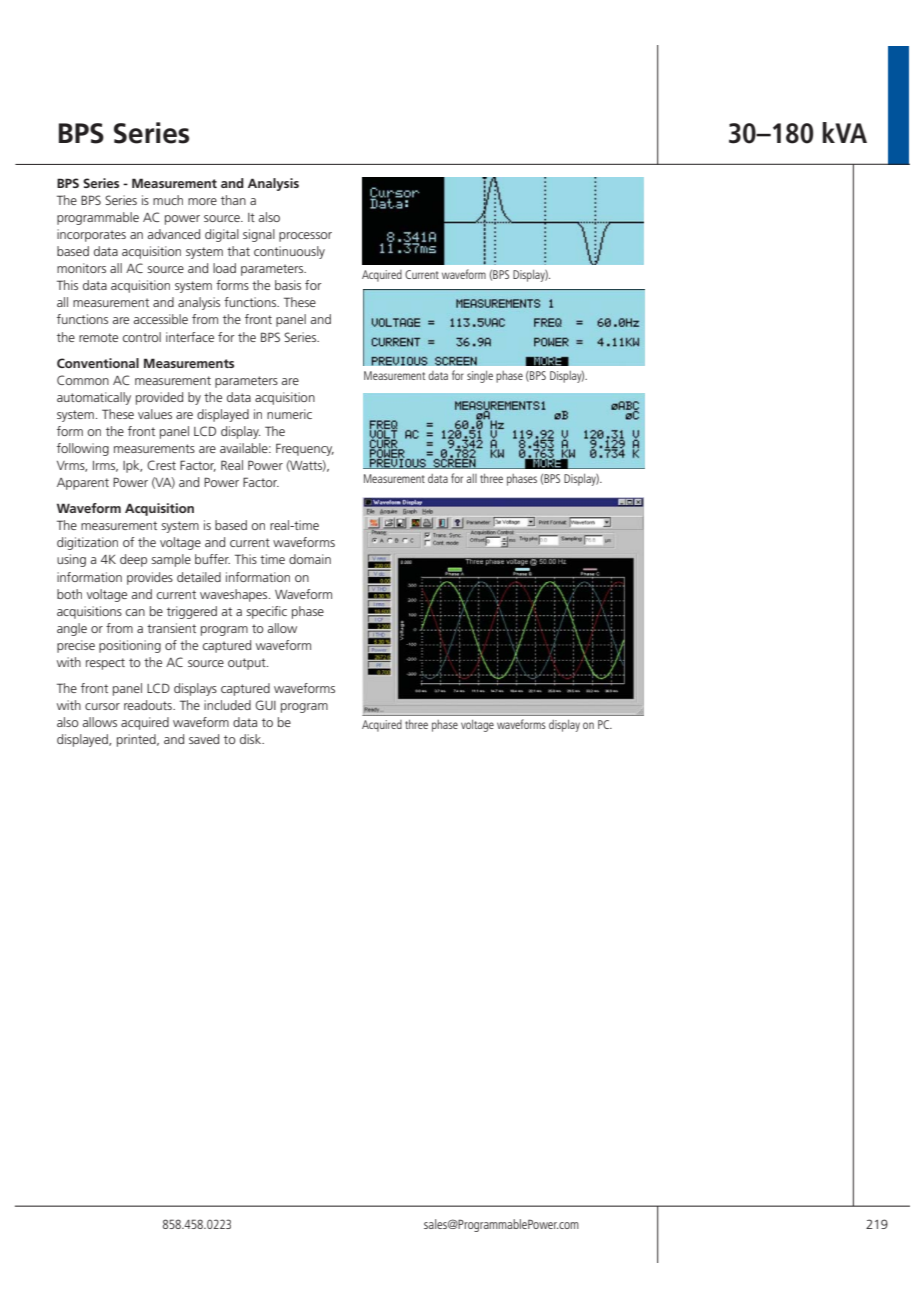 Image resolution: width=924 pixels, height=1308 pixels. I want to click on processor, so click(305, 237).
